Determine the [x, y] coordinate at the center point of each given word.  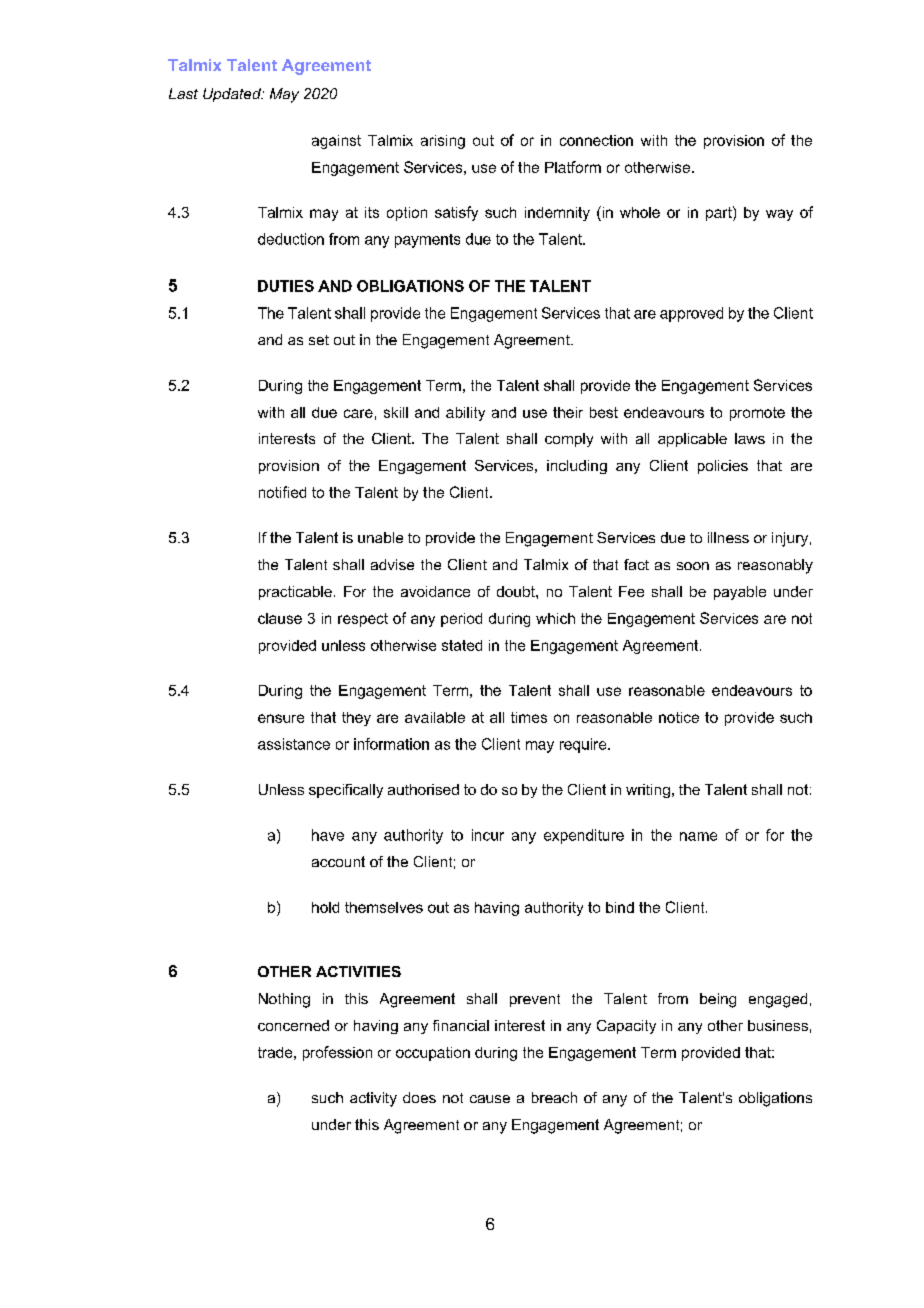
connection [596, 140]
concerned [293, 1025]
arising [443, 142]
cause [490, 1099]
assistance [294, 744]
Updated [233, 95]
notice [679, 717]
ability [465, 414]
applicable [692, 440]
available [435, 717]
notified [282, 492]
